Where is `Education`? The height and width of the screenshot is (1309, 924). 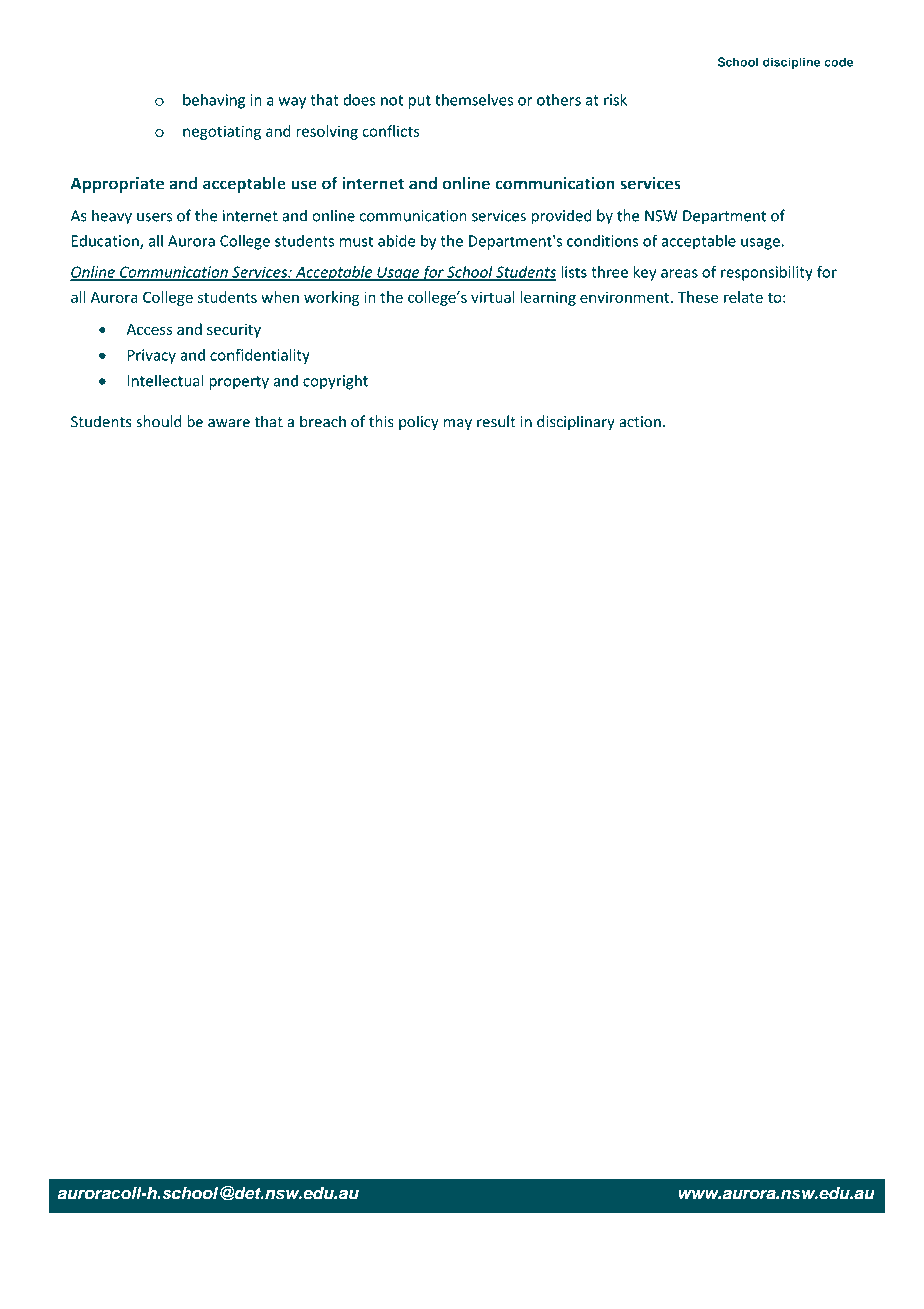 Education is located at coordinates (106, 242).
